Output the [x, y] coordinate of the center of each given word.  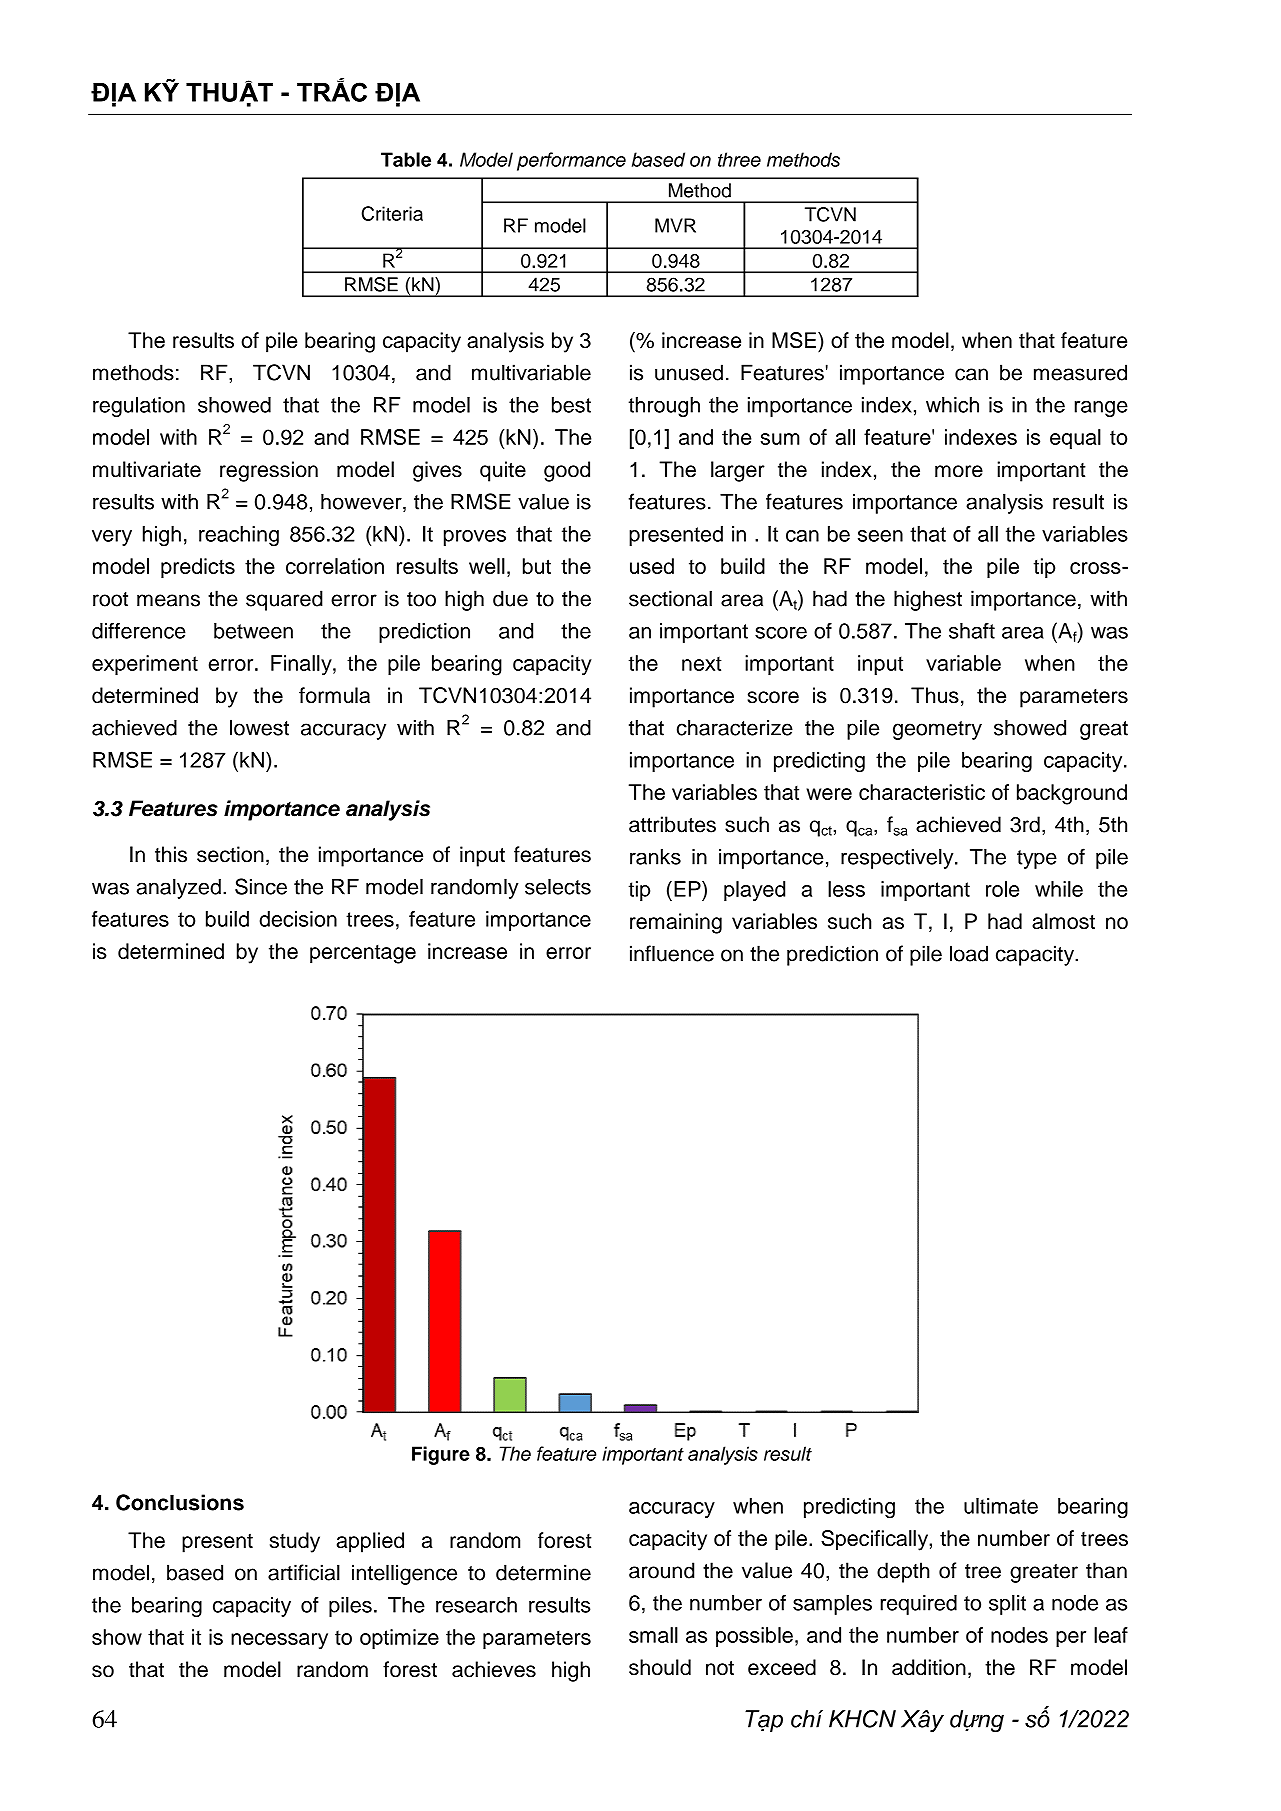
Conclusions [180, 1502]
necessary [279, 1641]
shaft [972, 630]
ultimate [1001, 1506]
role [1002, 889]
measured [1080, 372]
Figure [441, 1455]
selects [558, 886]
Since [261, 886]
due [510, 598]
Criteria [392, 213]
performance [571, 161]
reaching [239, 536]
